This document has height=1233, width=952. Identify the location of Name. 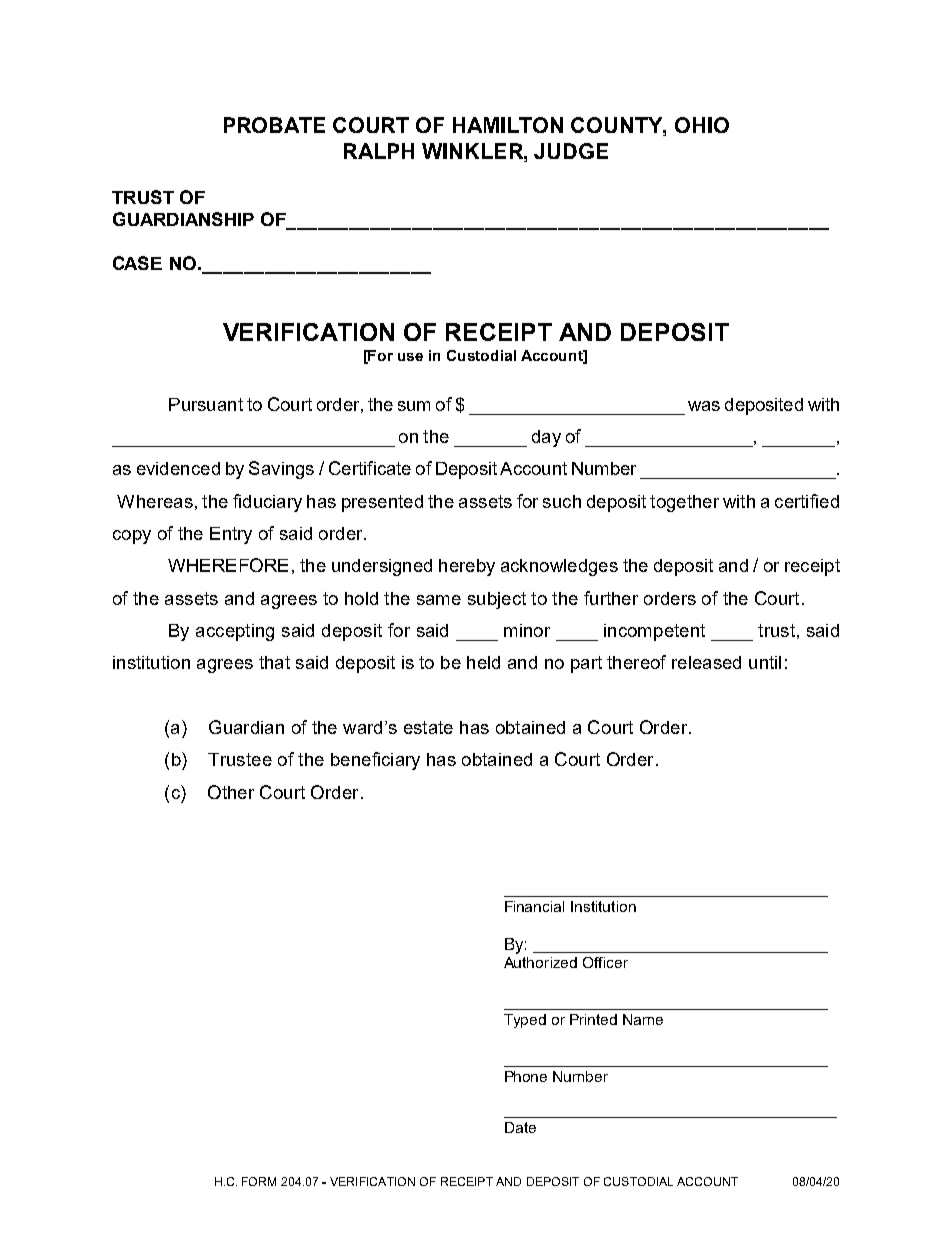
(643, 1019).
